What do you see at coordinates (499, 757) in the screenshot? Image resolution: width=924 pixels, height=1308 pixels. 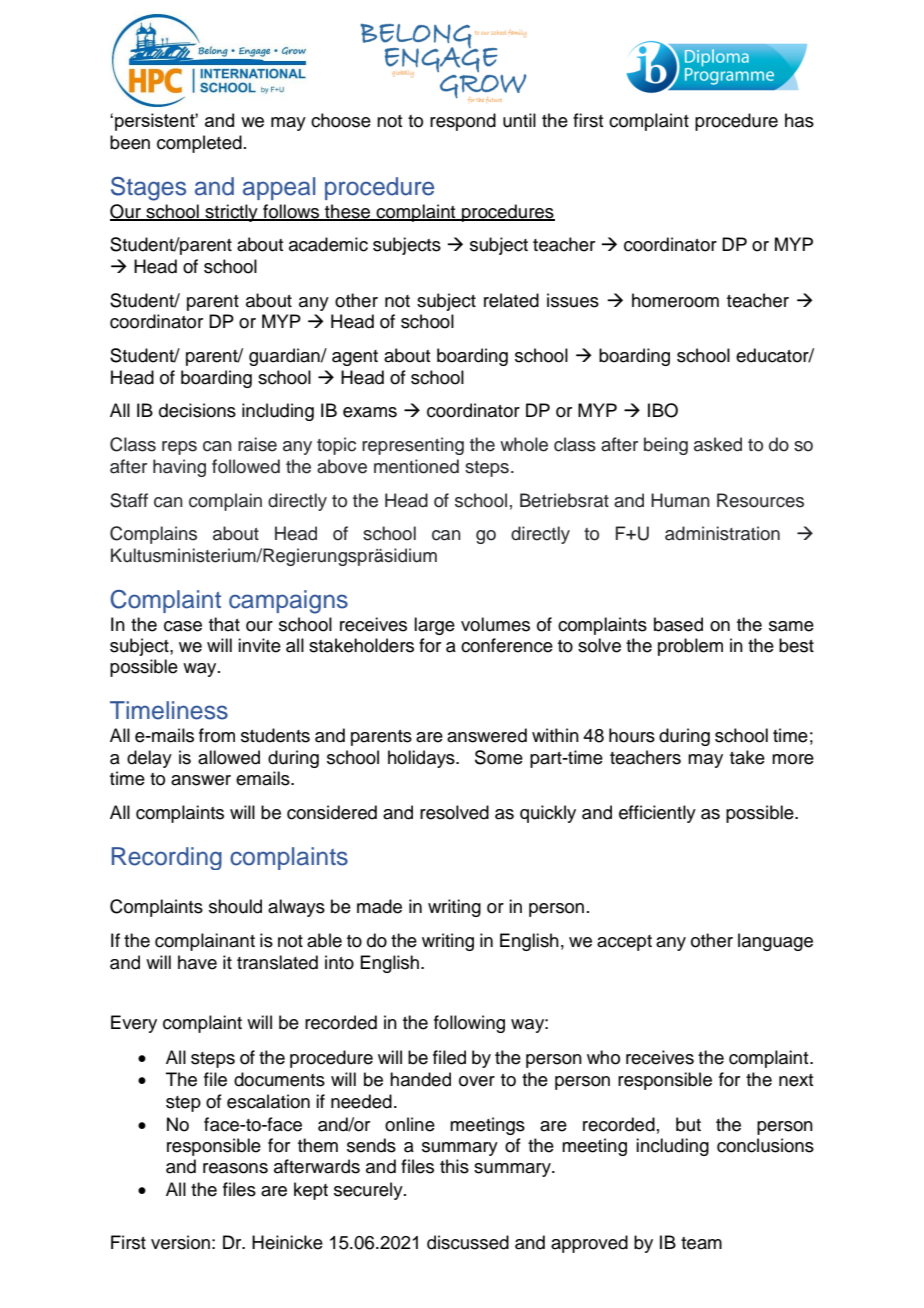 I see `Some` at bounding box center [499, 757].
